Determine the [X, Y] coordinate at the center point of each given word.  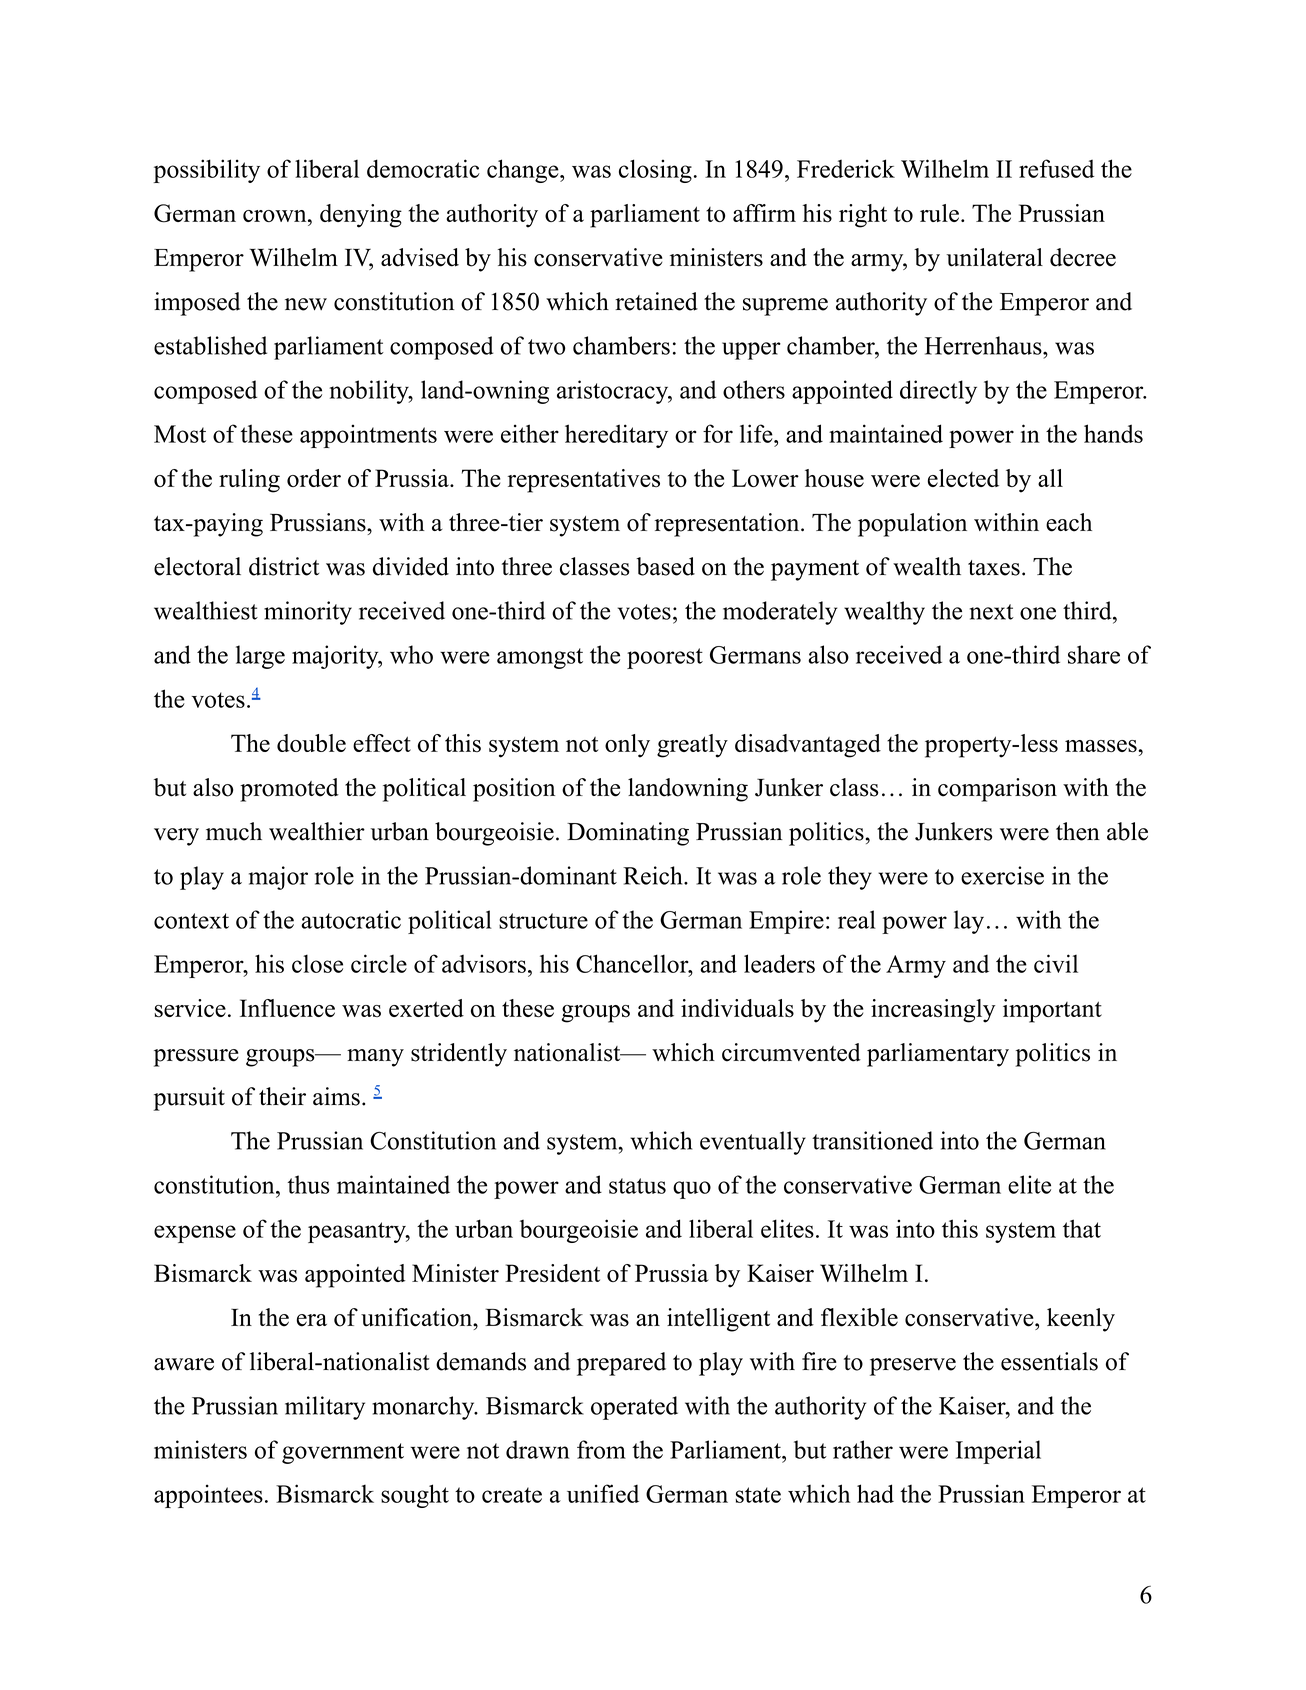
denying [361, 216]
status [637, 1186]
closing [655, 171]
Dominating [628, 834]
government [343, 1453]
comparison [997, 790]
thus [309, 1184]
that [1082, 1228]
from [601, 1449]
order [314, 478]
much [234, 831]
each [1069, 522]
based [665, 566]
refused [1056, 168]
